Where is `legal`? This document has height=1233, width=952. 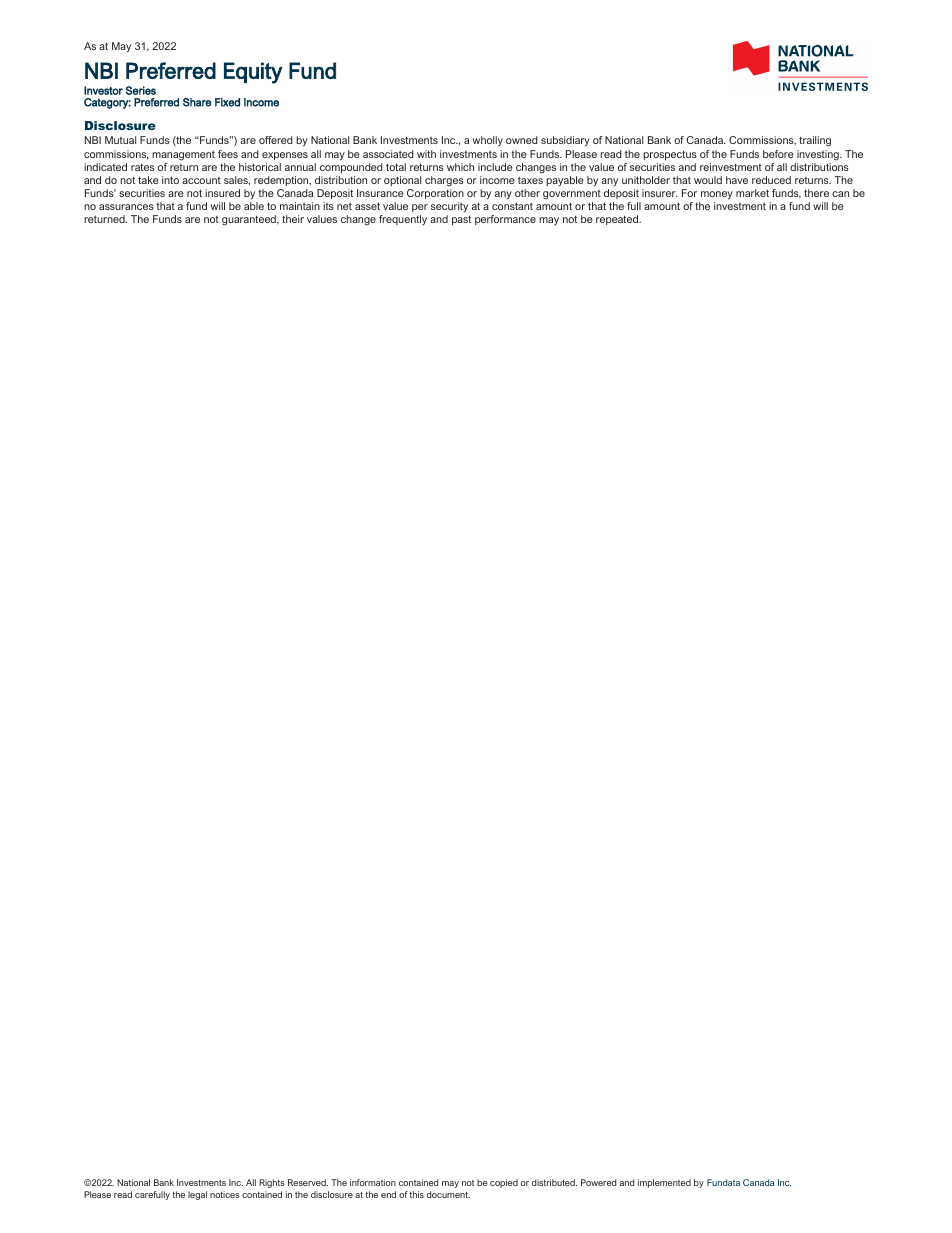 legal is located at coordinates (197, 1195).
